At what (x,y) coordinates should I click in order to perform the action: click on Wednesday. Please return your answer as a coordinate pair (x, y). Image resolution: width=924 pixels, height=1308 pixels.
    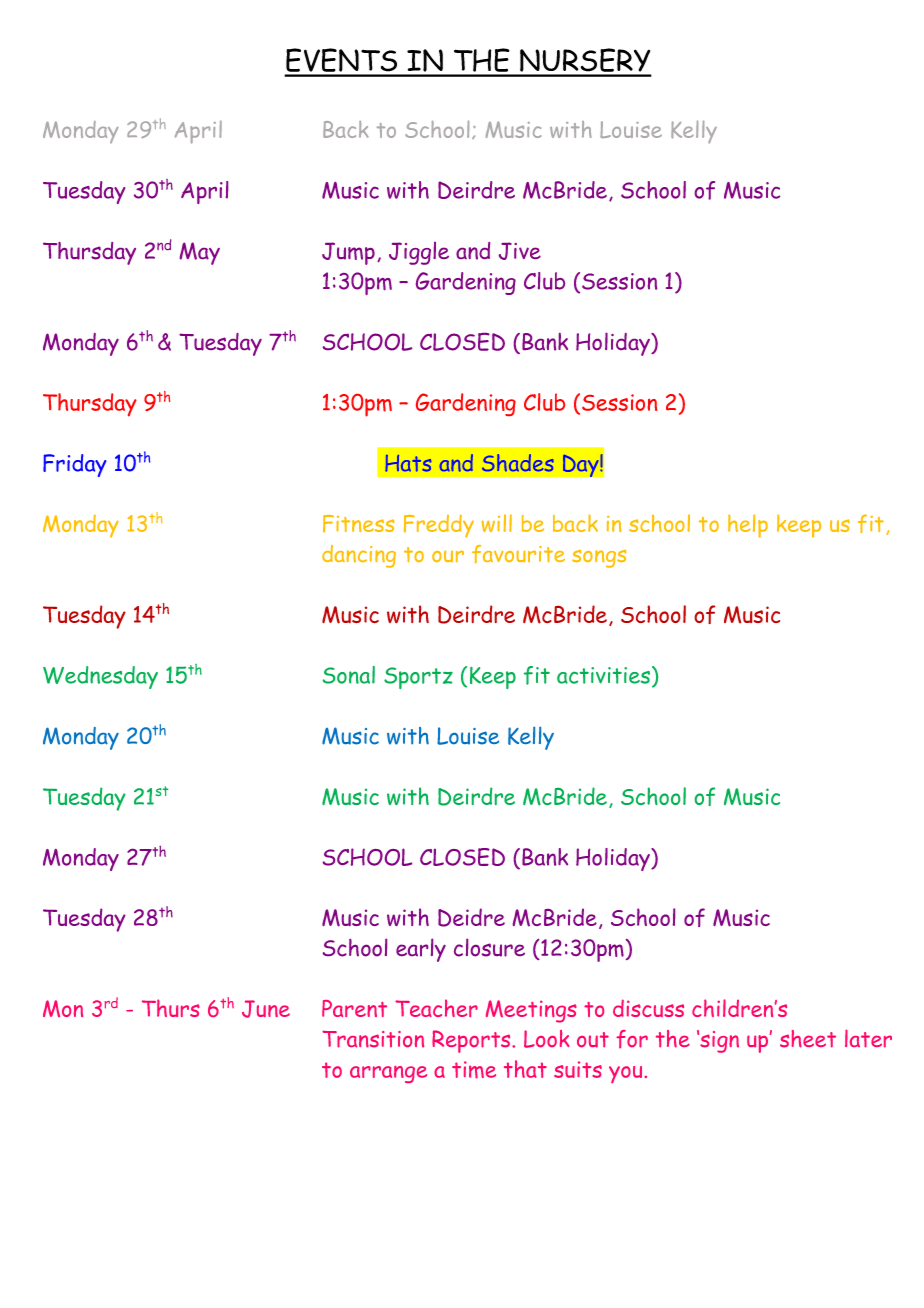
    Looking at the image, I should click on (100, 677).
